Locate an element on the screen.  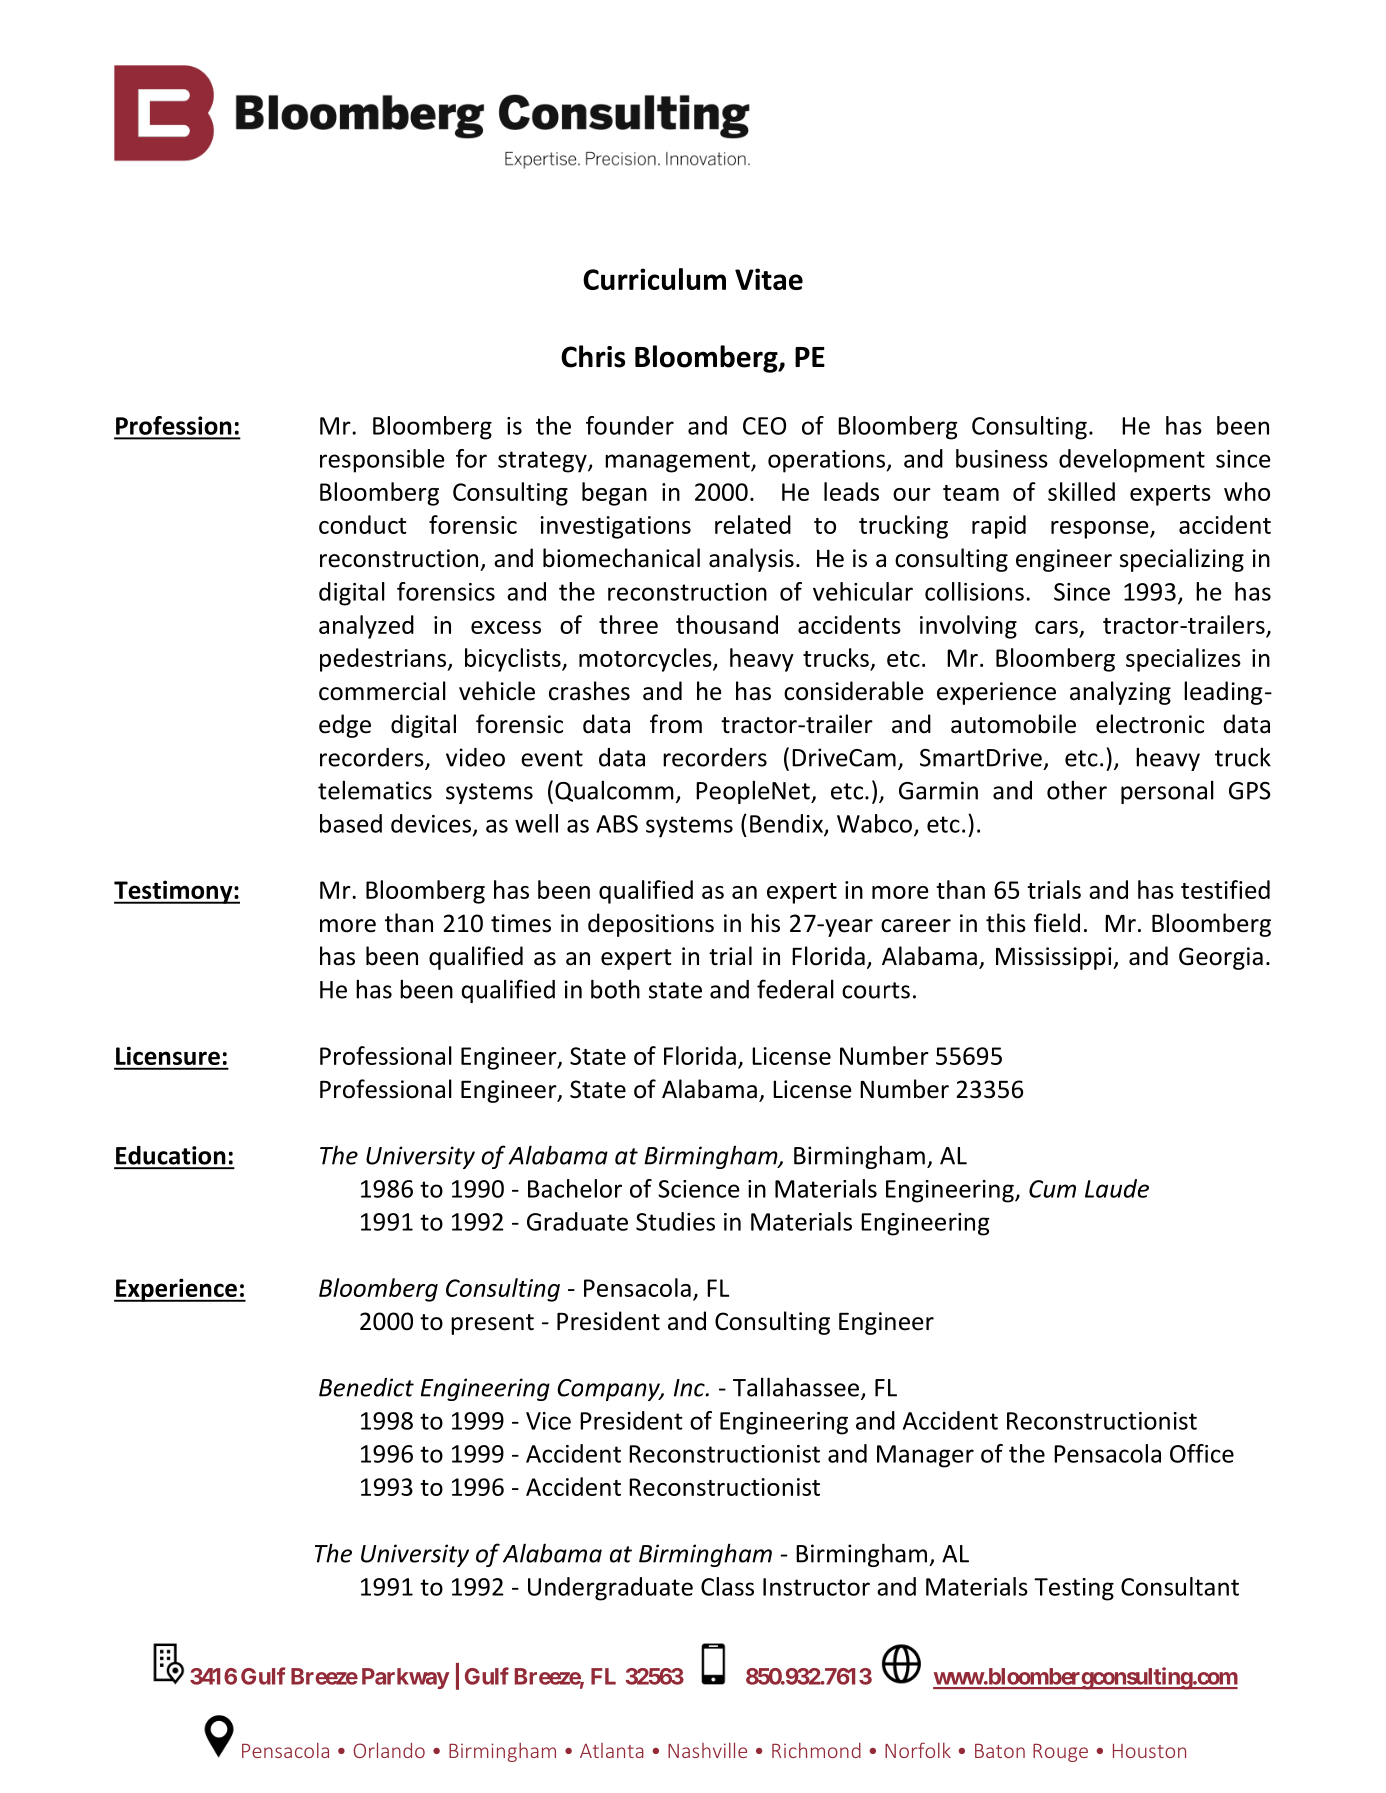
development is located at coordinates (1132, 461).
